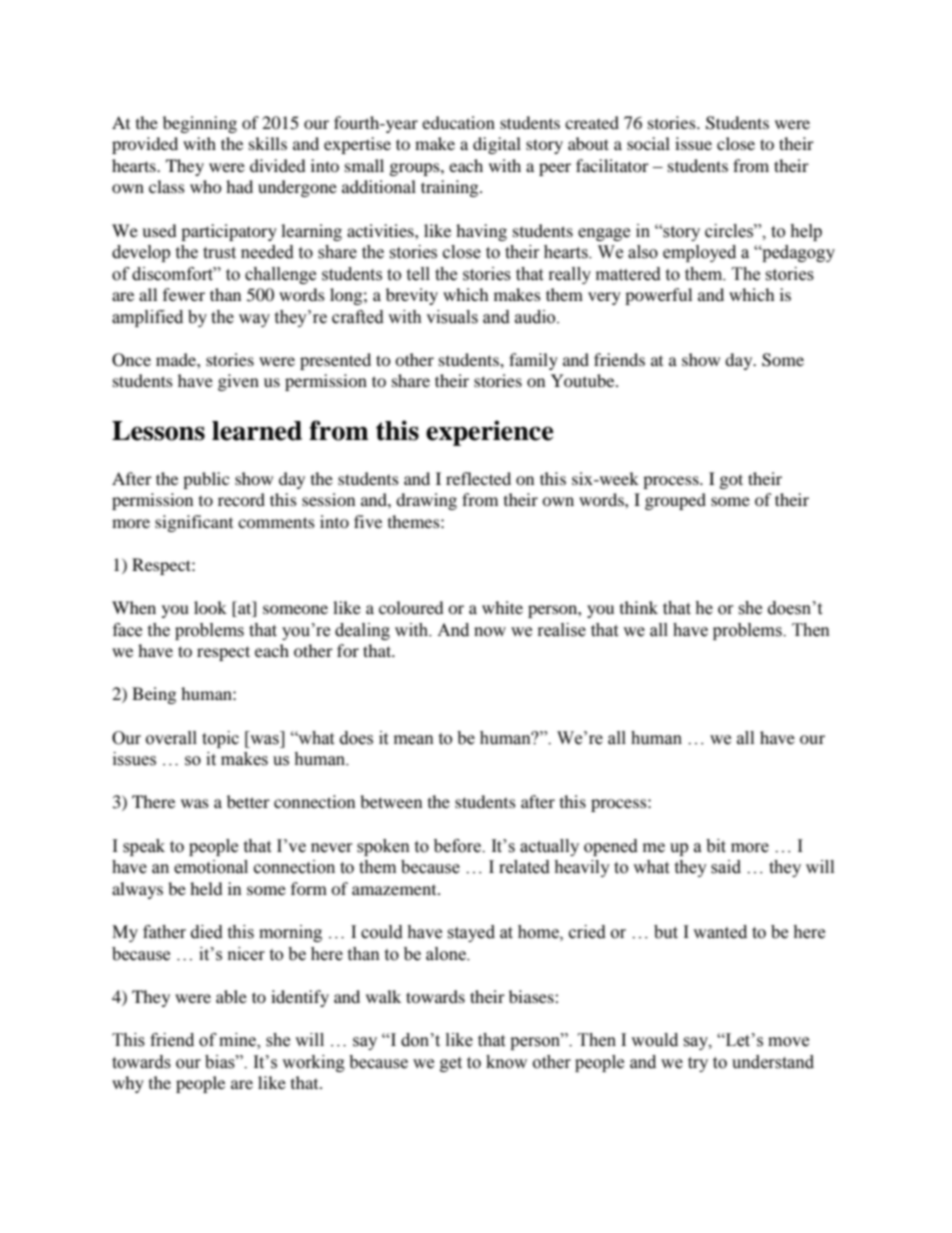  Describe the element at coordinates (648, 143) in the document. I see `social` at that location.
